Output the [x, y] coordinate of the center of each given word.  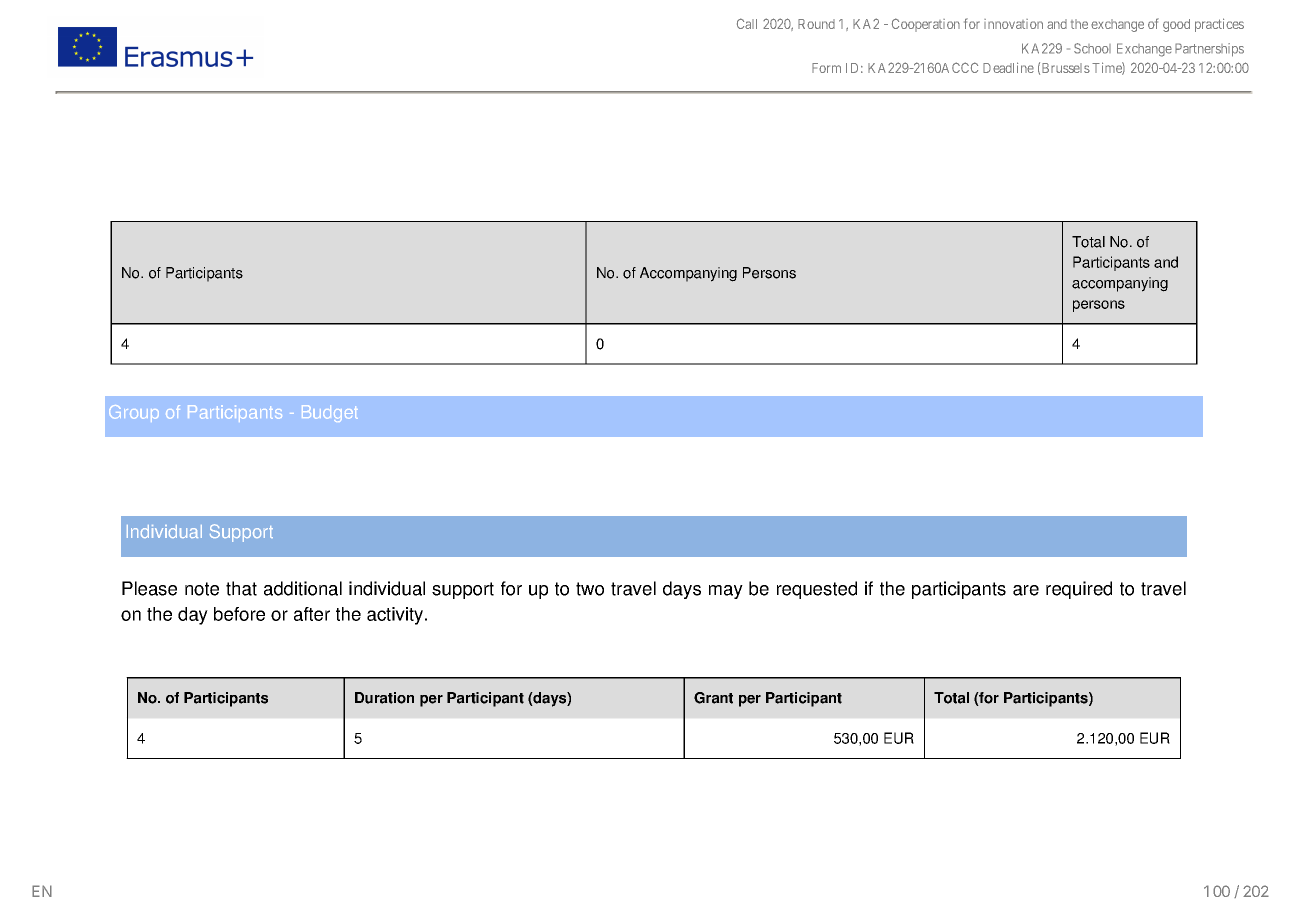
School [1092, 48]
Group [134, 413]
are [1026, 590]
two [590, 589]
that [241, 588]
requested [817, 590]
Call [747, 23]
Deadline [1008, 67]
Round [816, 24]
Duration [384, 698]
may [726, 592]
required [1079, 590]
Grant [713, 698]
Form [826, 68]
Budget [330, 413]
